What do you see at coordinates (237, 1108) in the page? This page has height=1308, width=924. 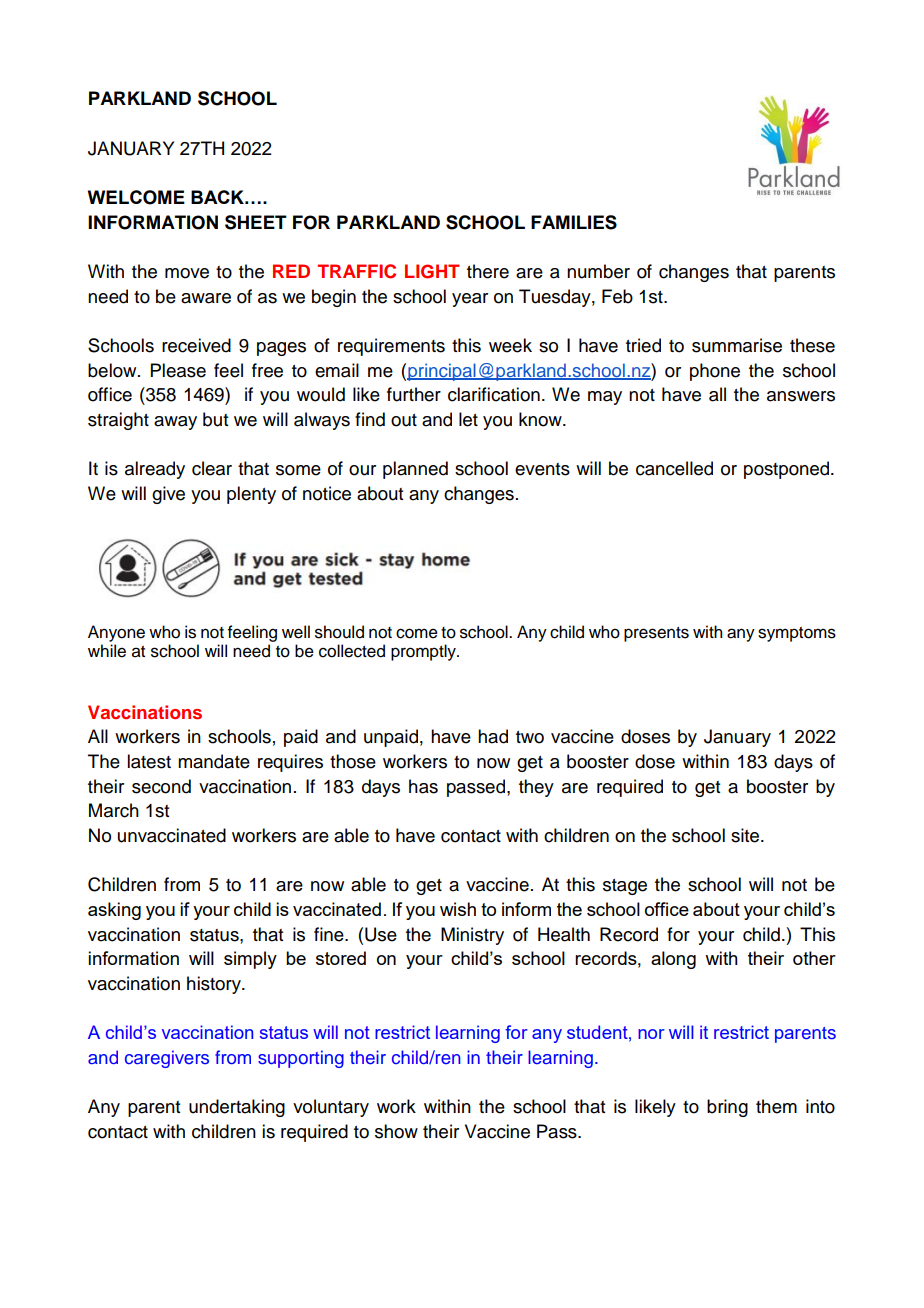 I see `undertaking` at bounding box center [237, 1108].
